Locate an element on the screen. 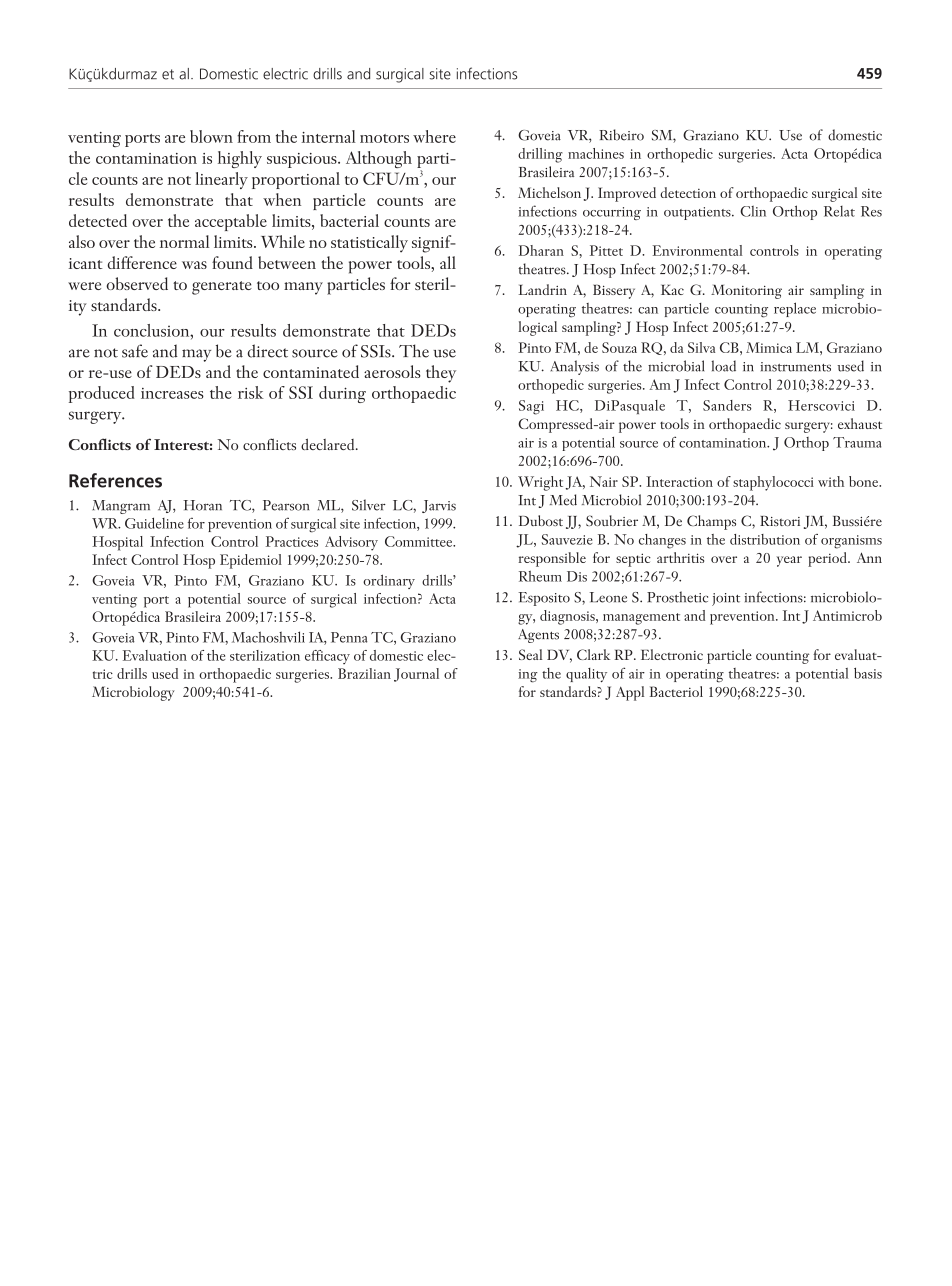 This screenshot has height=1286, width=952. blown is located at coordinates (211, 136).
